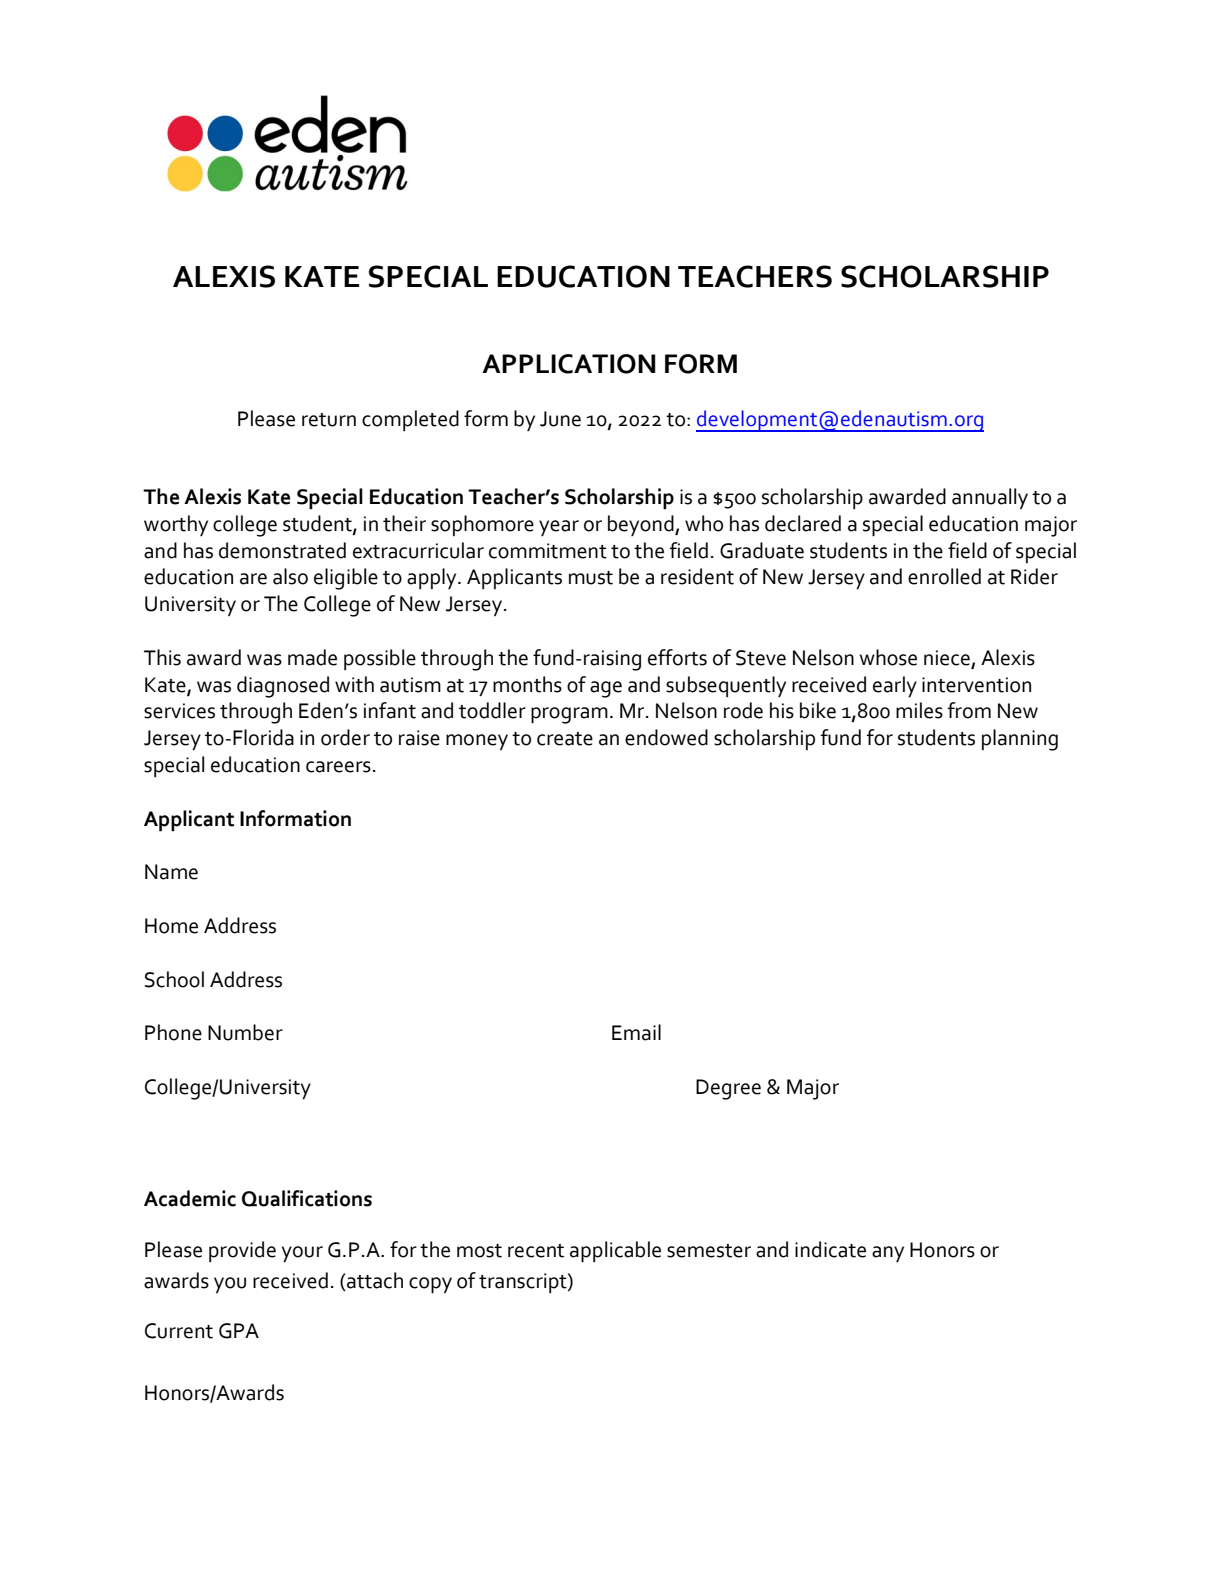  I want to click on age, so click(606, 689).
